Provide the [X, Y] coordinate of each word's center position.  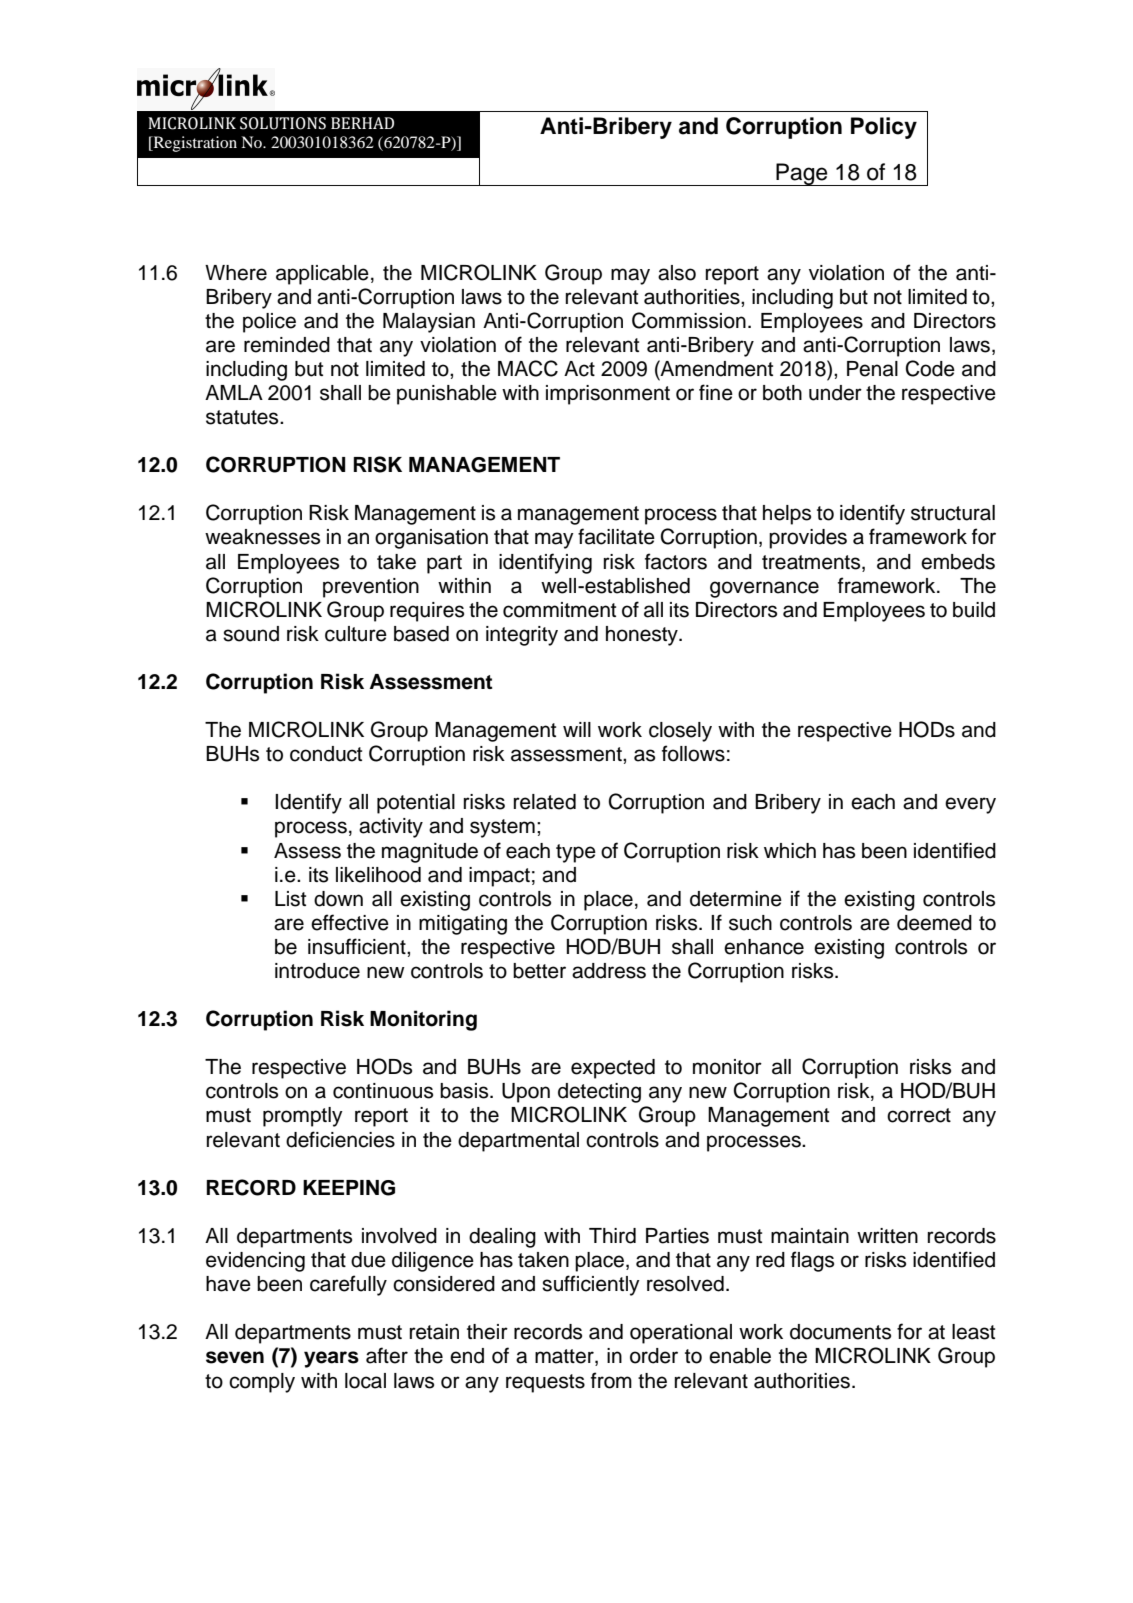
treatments [812, 562]
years [331, 1359]
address [609, 971]
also [677, 273]
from [611, 1380]
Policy [884, 128]
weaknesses [262, 537]
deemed [934, 923]
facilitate [616, 536]
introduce [317, 971]
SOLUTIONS [283, 123]
